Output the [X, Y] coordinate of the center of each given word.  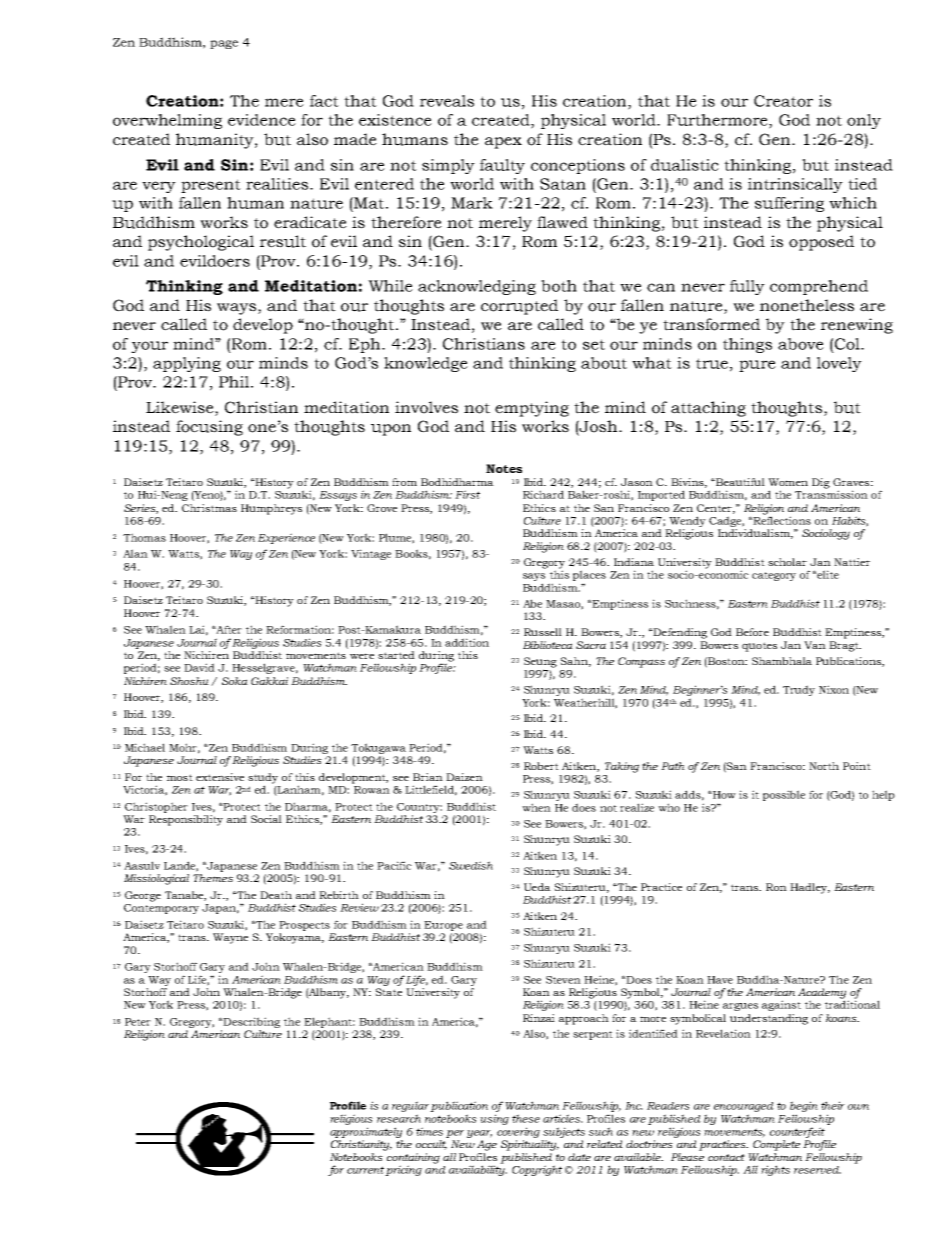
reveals [447, 101]
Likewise [181, 407]
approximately [366, 1132]
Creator [783, 101]
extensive [220, 777]
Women [788, 482]
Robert [541, 766]
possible [784, 795]
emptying [532, 409]
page [224, 44]
